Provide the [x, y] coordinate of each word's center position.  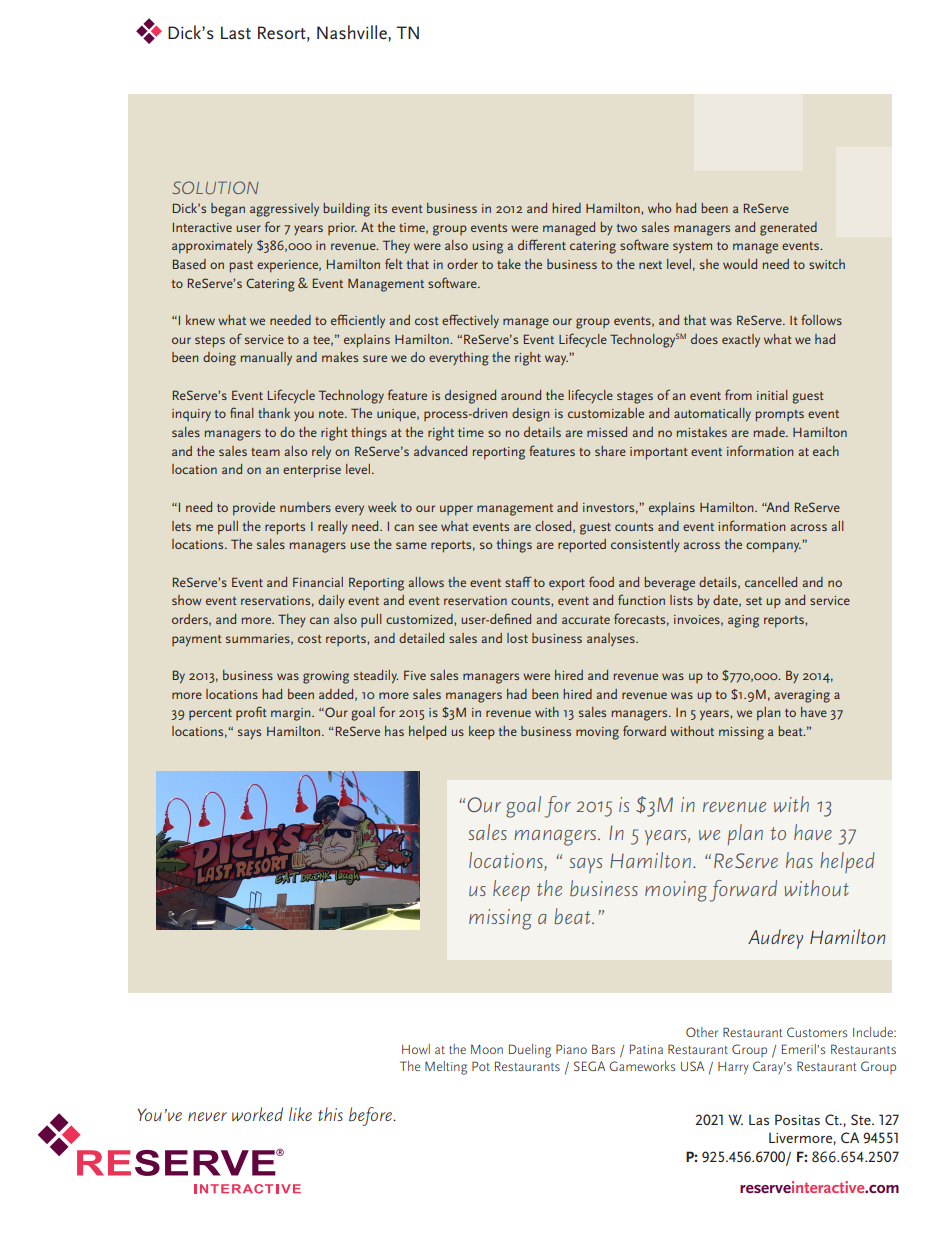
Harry [733, 1068]
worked [257, 1114]
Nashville [353, 32]
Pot [481, 1066]
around [521, 395]
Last [236, 33]
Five [415, 675]
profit [251, 713]
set [754, 601]
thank [274, 413]
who [659, 208]
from [738, 394]
